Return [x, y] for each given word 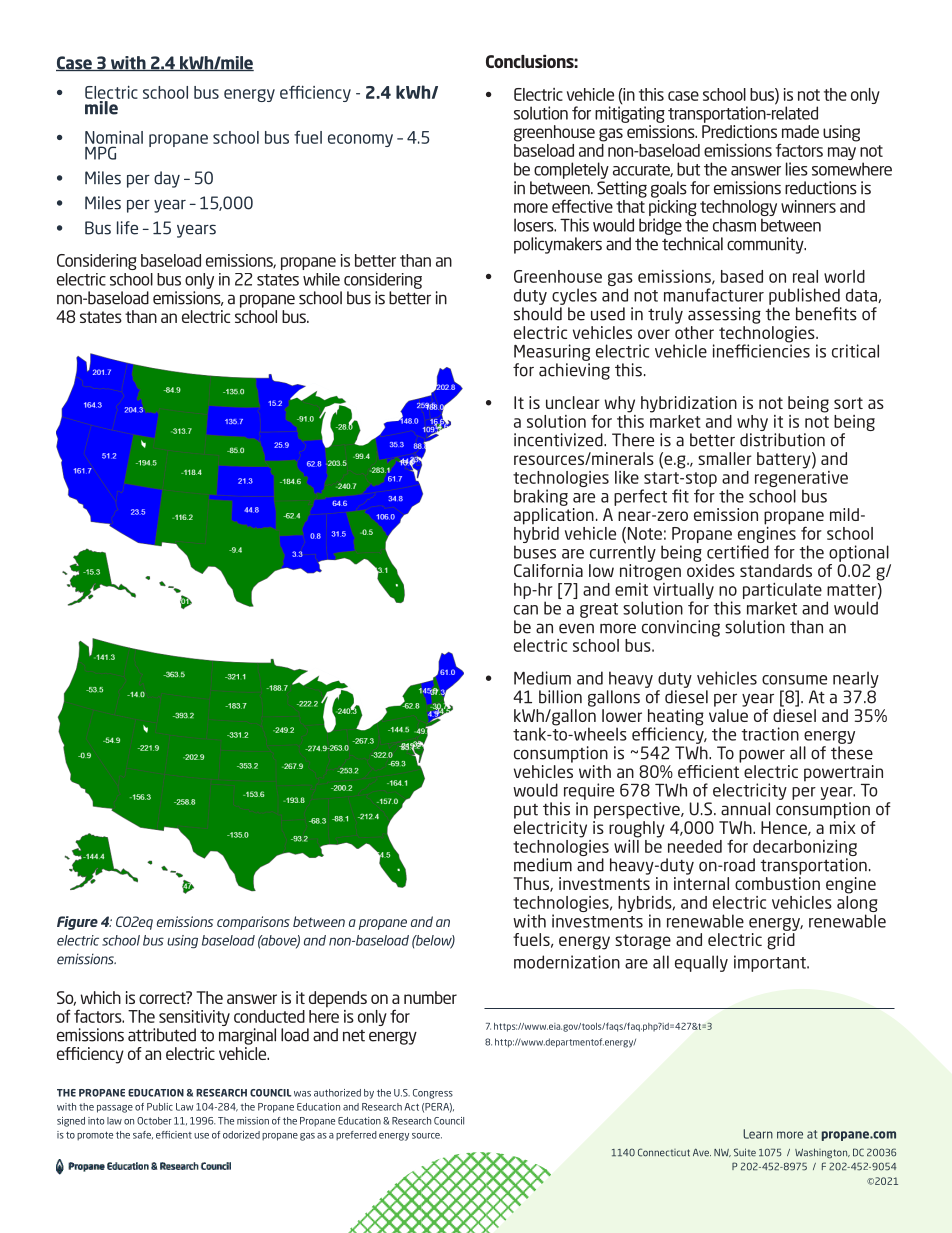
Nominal [114, 137]
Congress [433, 1094]
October [154, 1121]
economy [360, 140]
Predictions [739, 131]
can [526, 610]
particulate [782, 592]
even [576, 628]
